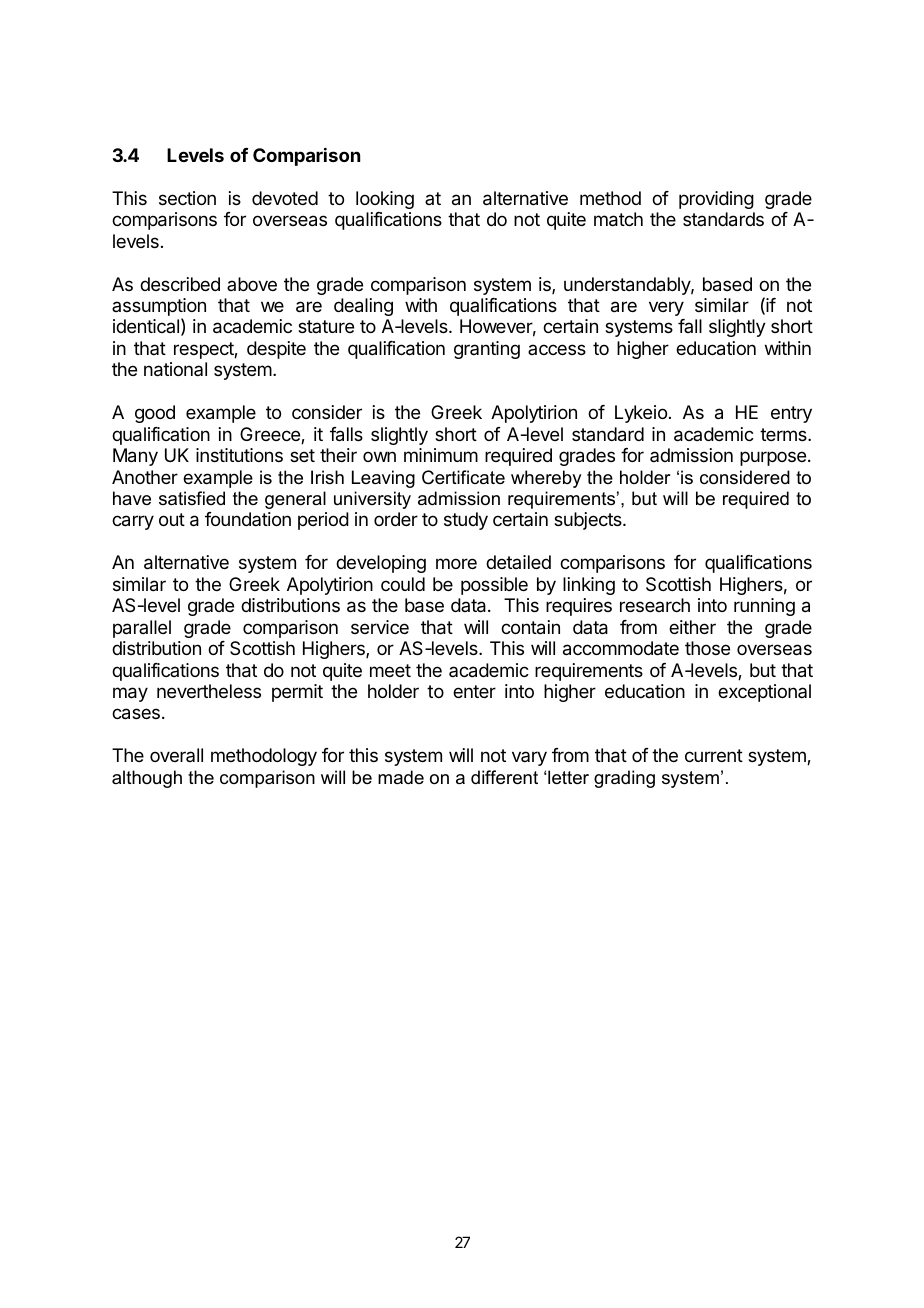 The width and height of the screenshot is (924, 1308). I want to click on looking, so click(385, 200).
